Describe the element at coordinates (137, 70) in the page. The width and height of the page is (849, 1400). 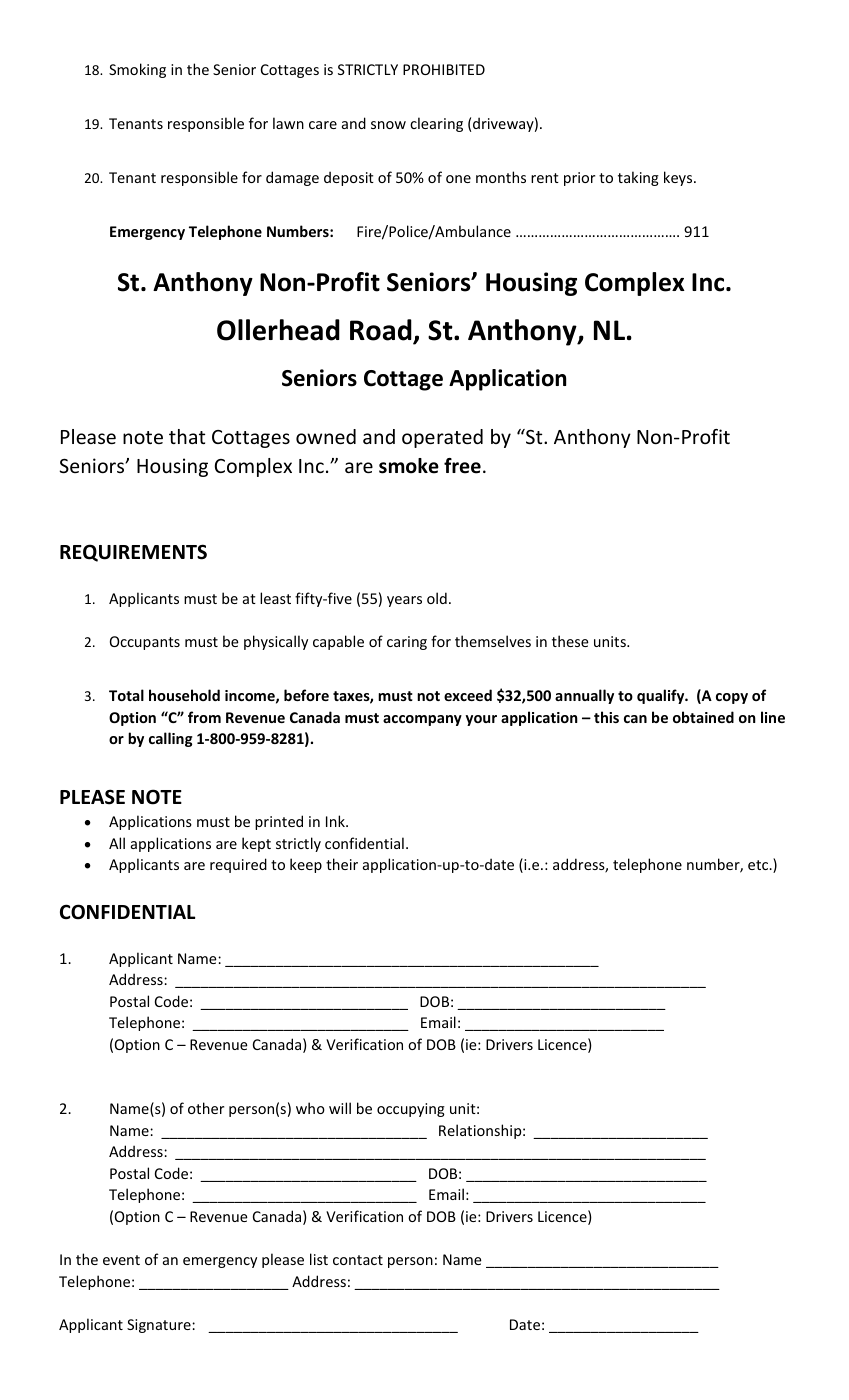
I see `Smoking` at that location.
